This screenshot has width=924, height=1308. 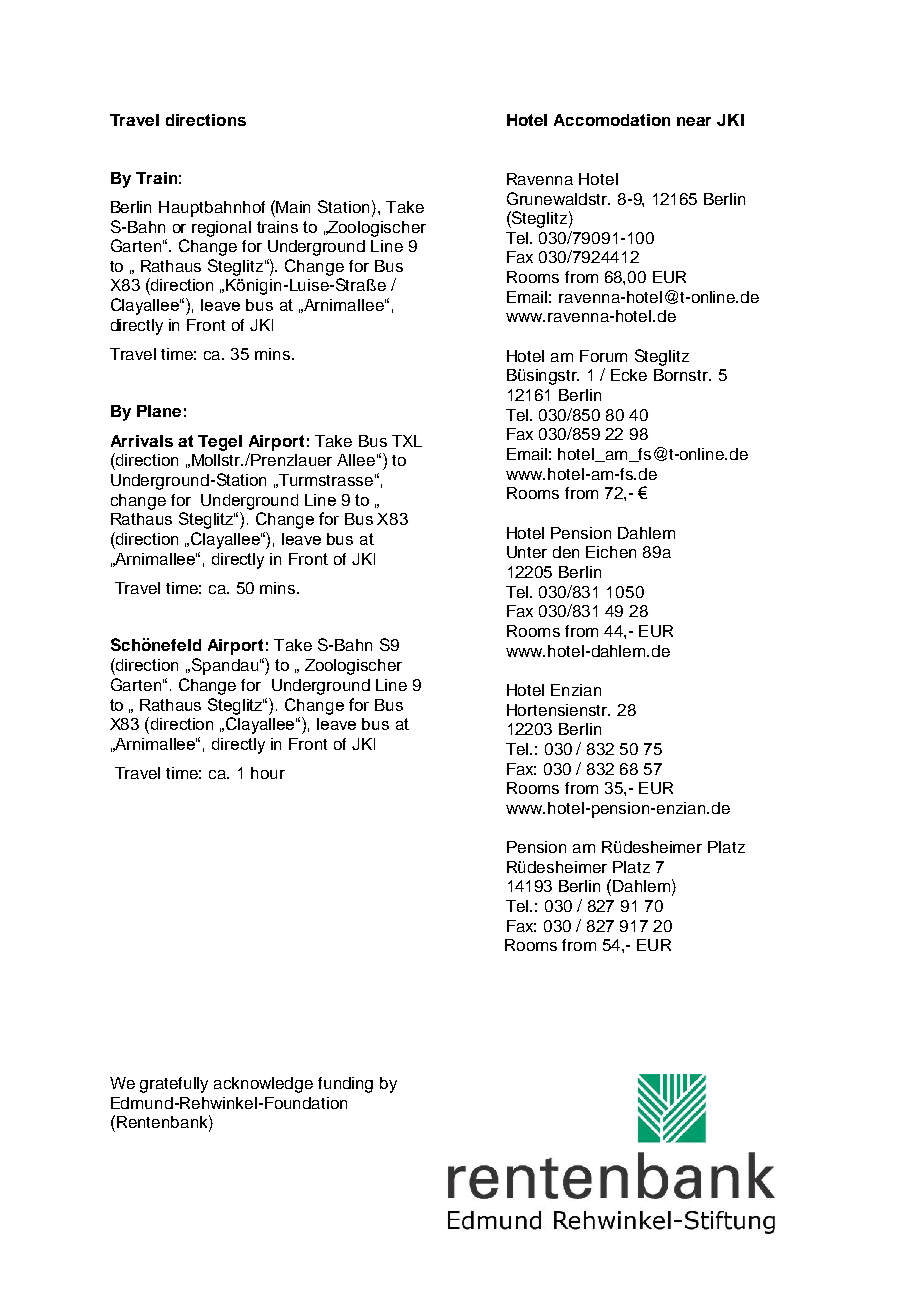 What do you see at coordinates (159, 411) in the screenshot?
I see `Plane` at bounding box center [159, 411].
